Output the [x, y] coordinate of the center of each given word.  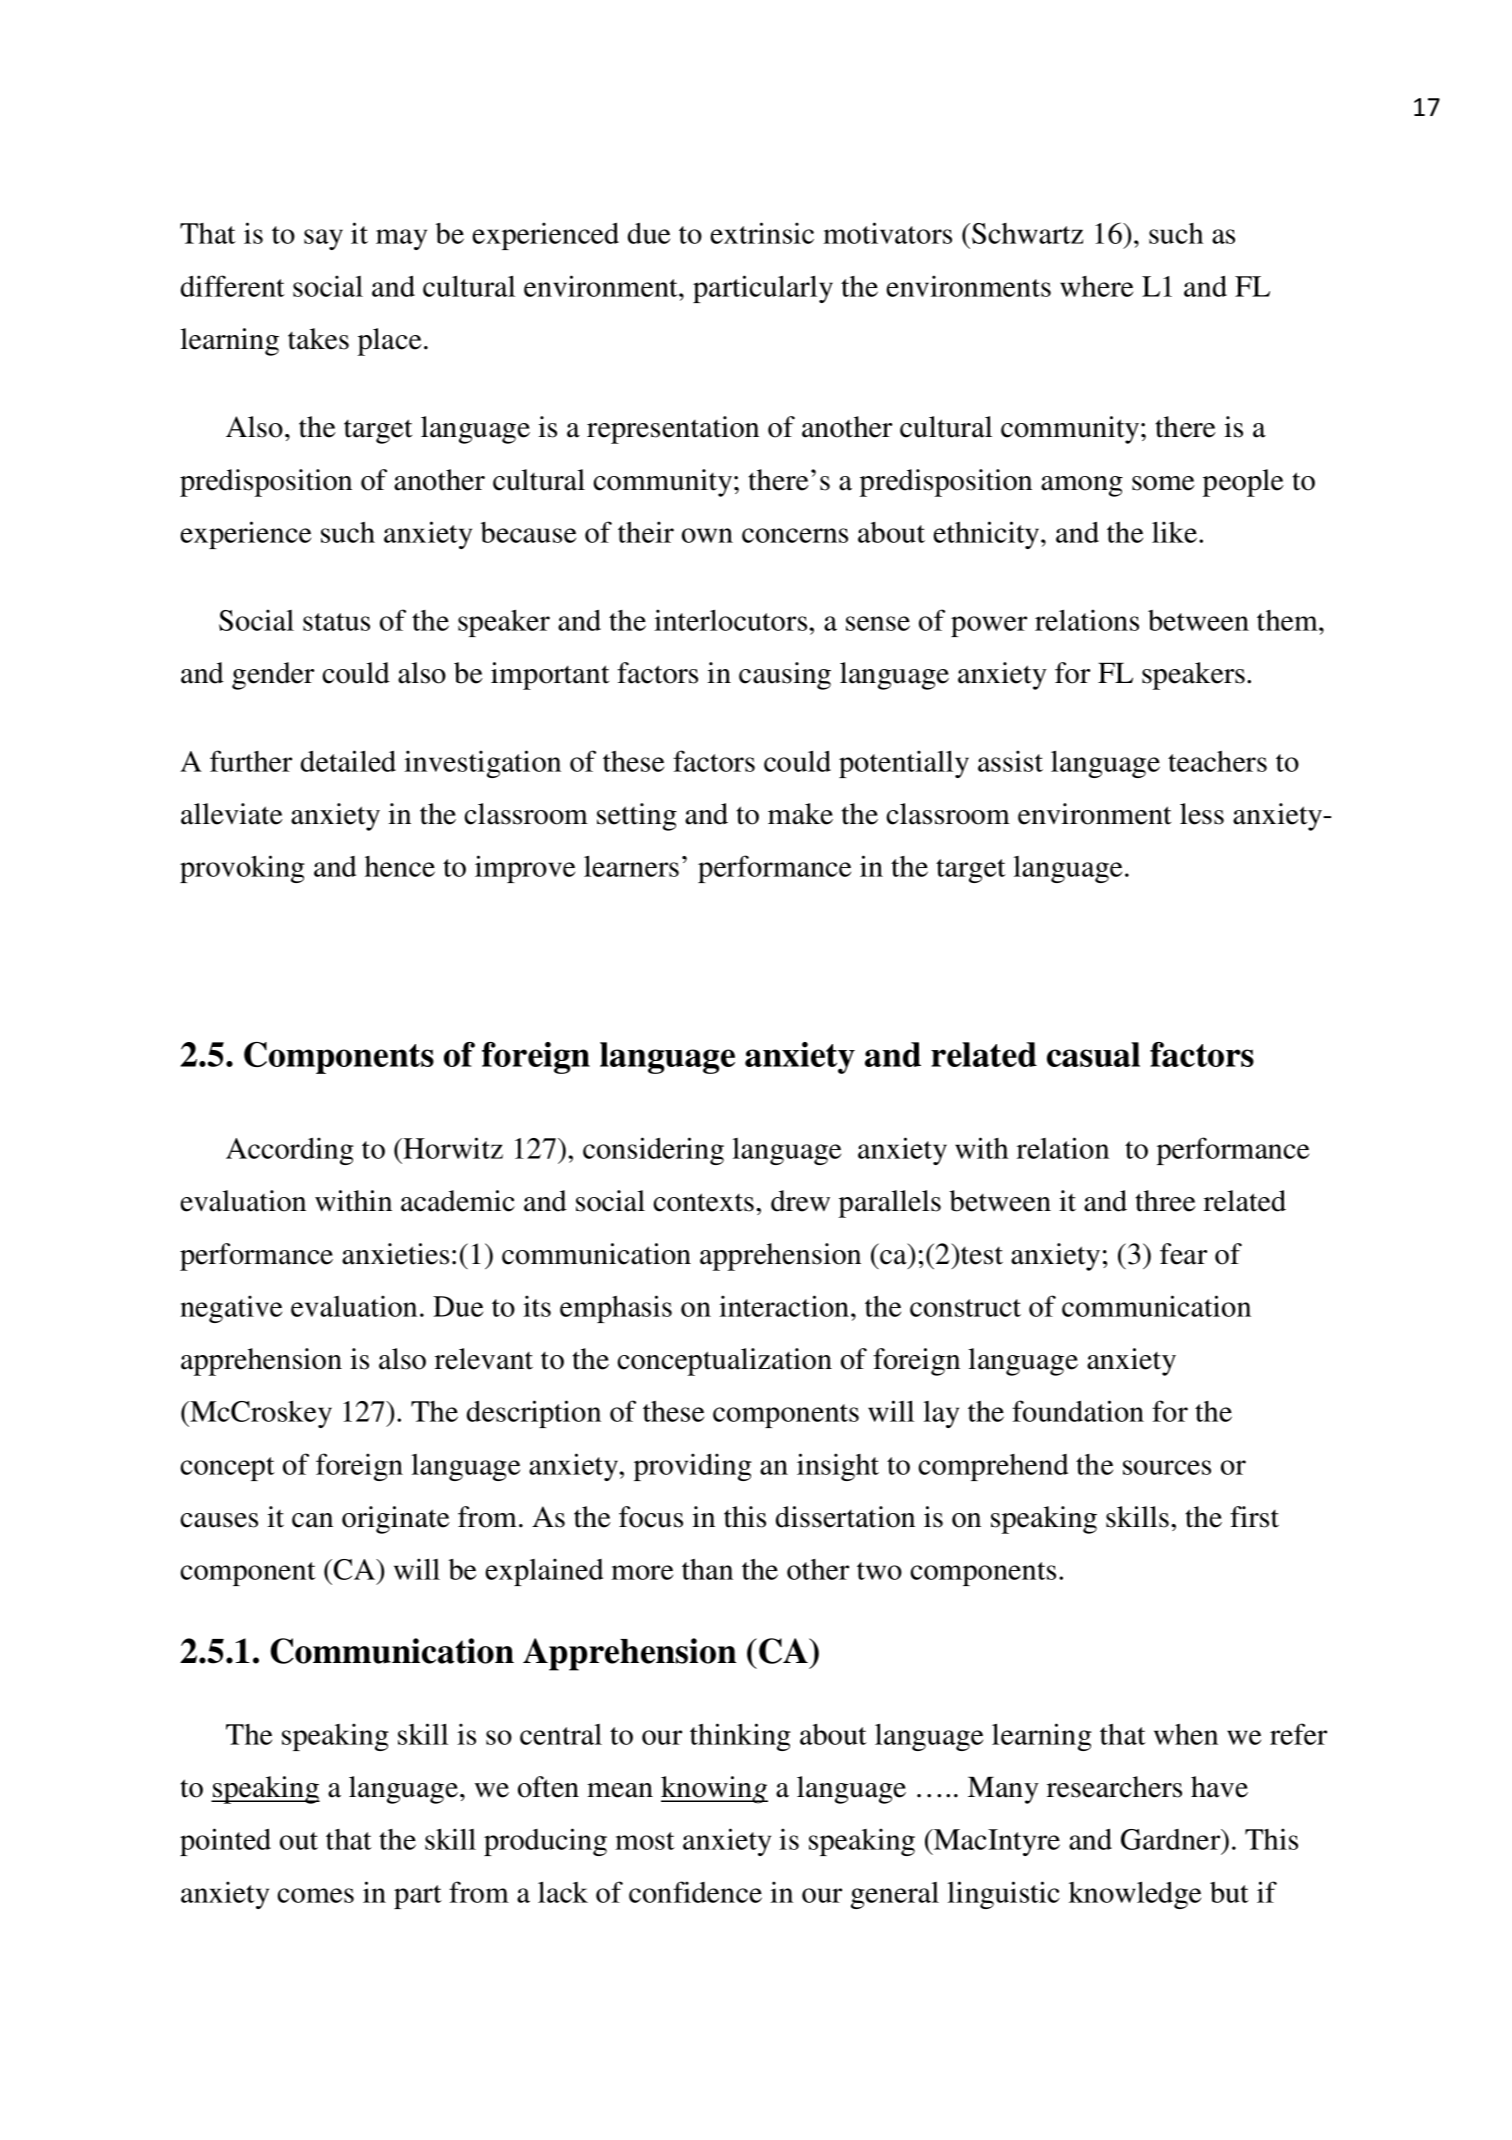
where [1096, 286]
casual [1093, 1054]
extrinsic [762, 233]
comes [315, 1895]
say [323, 239]
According [290, 1151]
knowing [714, 1790]
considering [653, 1151]
